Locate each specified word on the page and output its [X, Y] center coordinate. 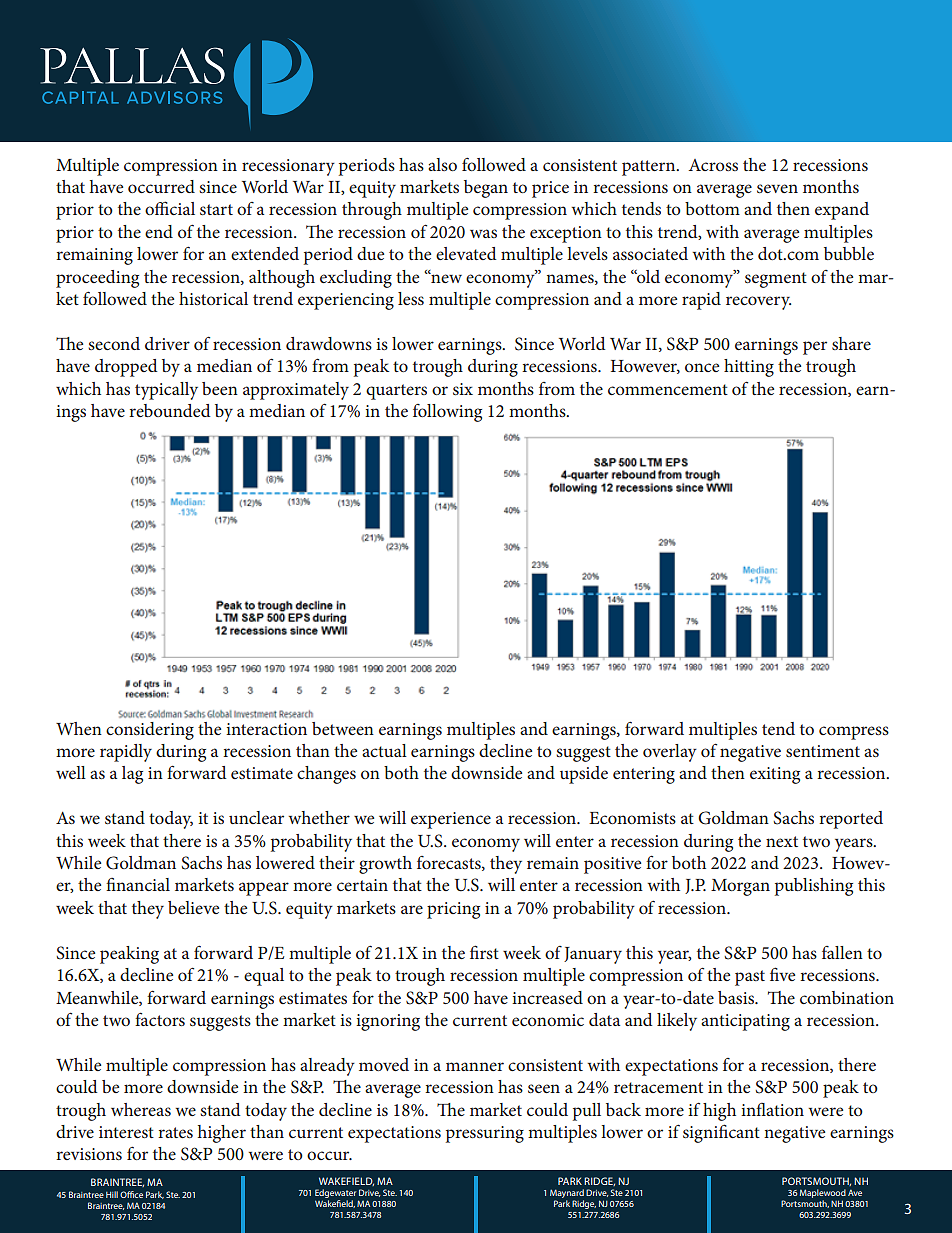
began [486, 189]
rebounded [169, 410]
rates [175, 1132]
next [782, 841]
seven [777, 188]
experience [451, 820]
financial [138, 884]
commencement [668, 389]
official [170, 208]
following [447, 413]
